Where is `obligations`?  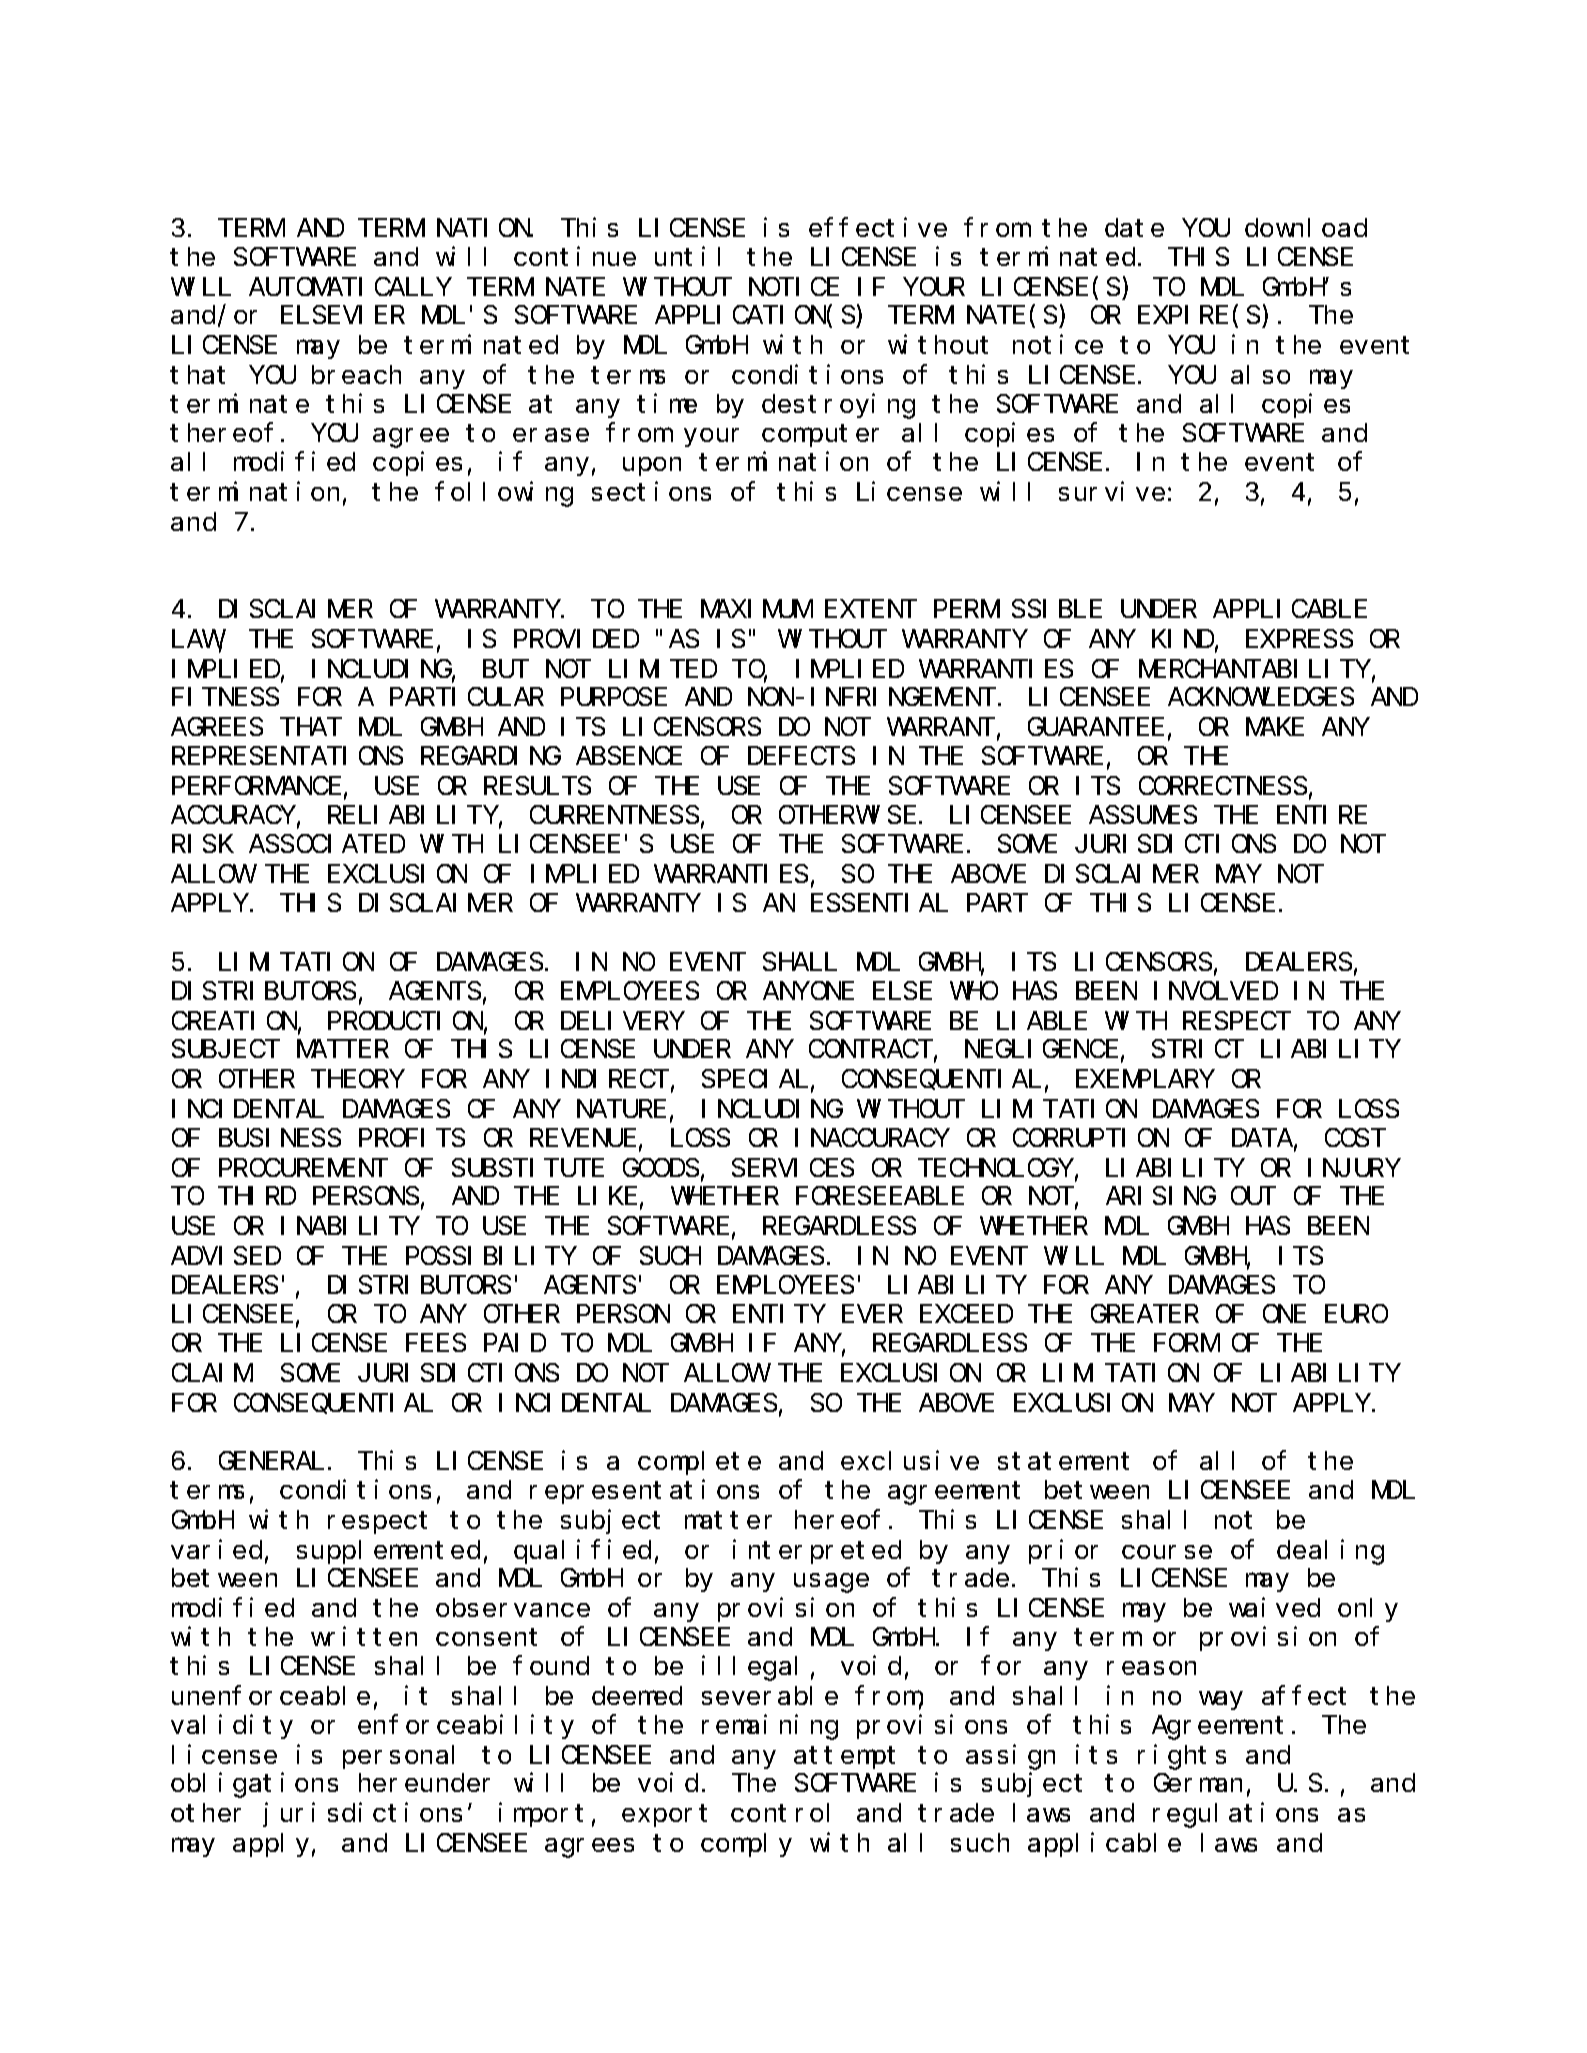
obligations is located at coordinates (254, 1785).
